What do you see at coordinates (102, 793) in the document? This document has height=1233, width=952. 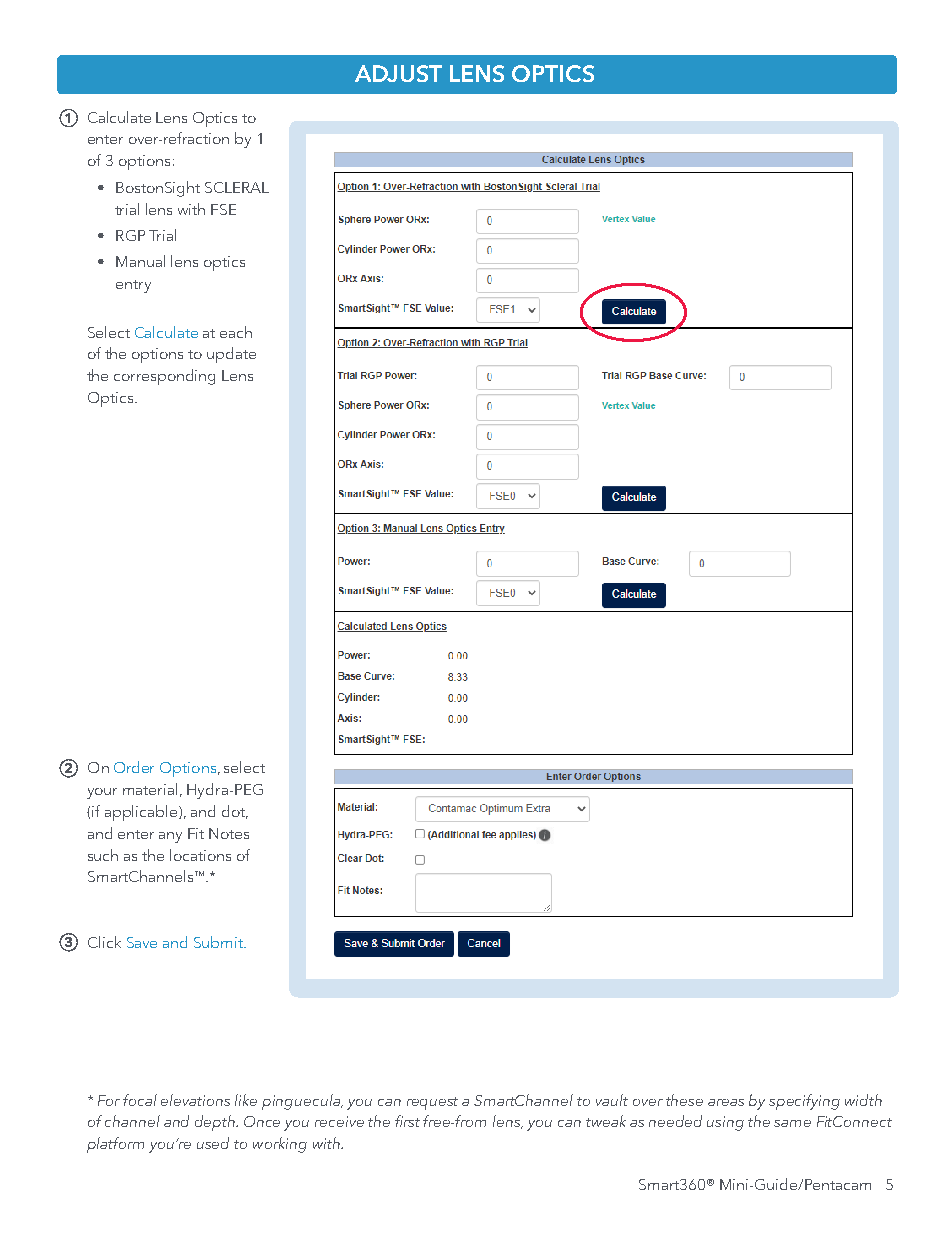 I see `your` at bounding box center [102, 793].
